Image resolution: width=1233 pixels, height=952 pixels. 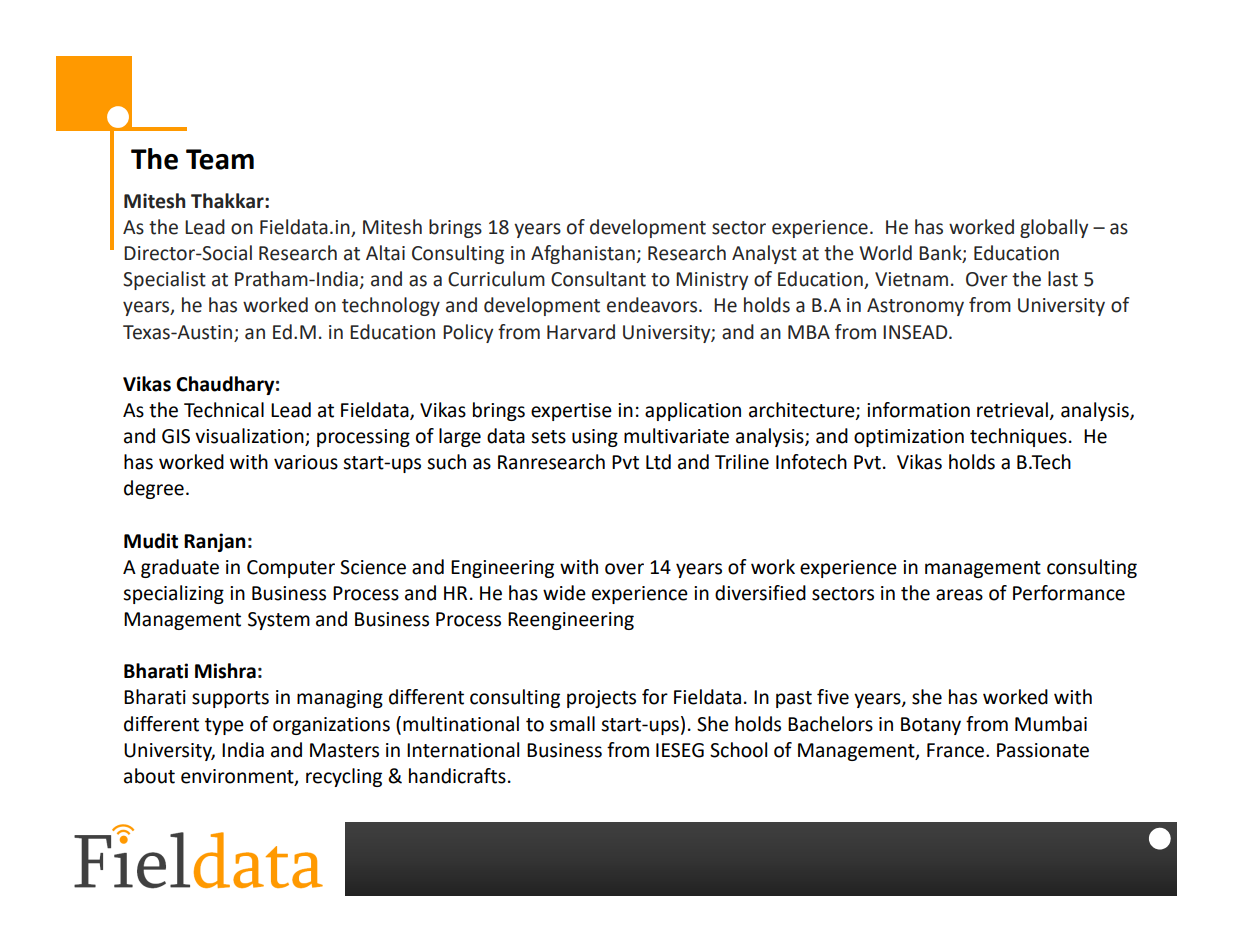 I want to click on areas, so click(x=959, y=595).
